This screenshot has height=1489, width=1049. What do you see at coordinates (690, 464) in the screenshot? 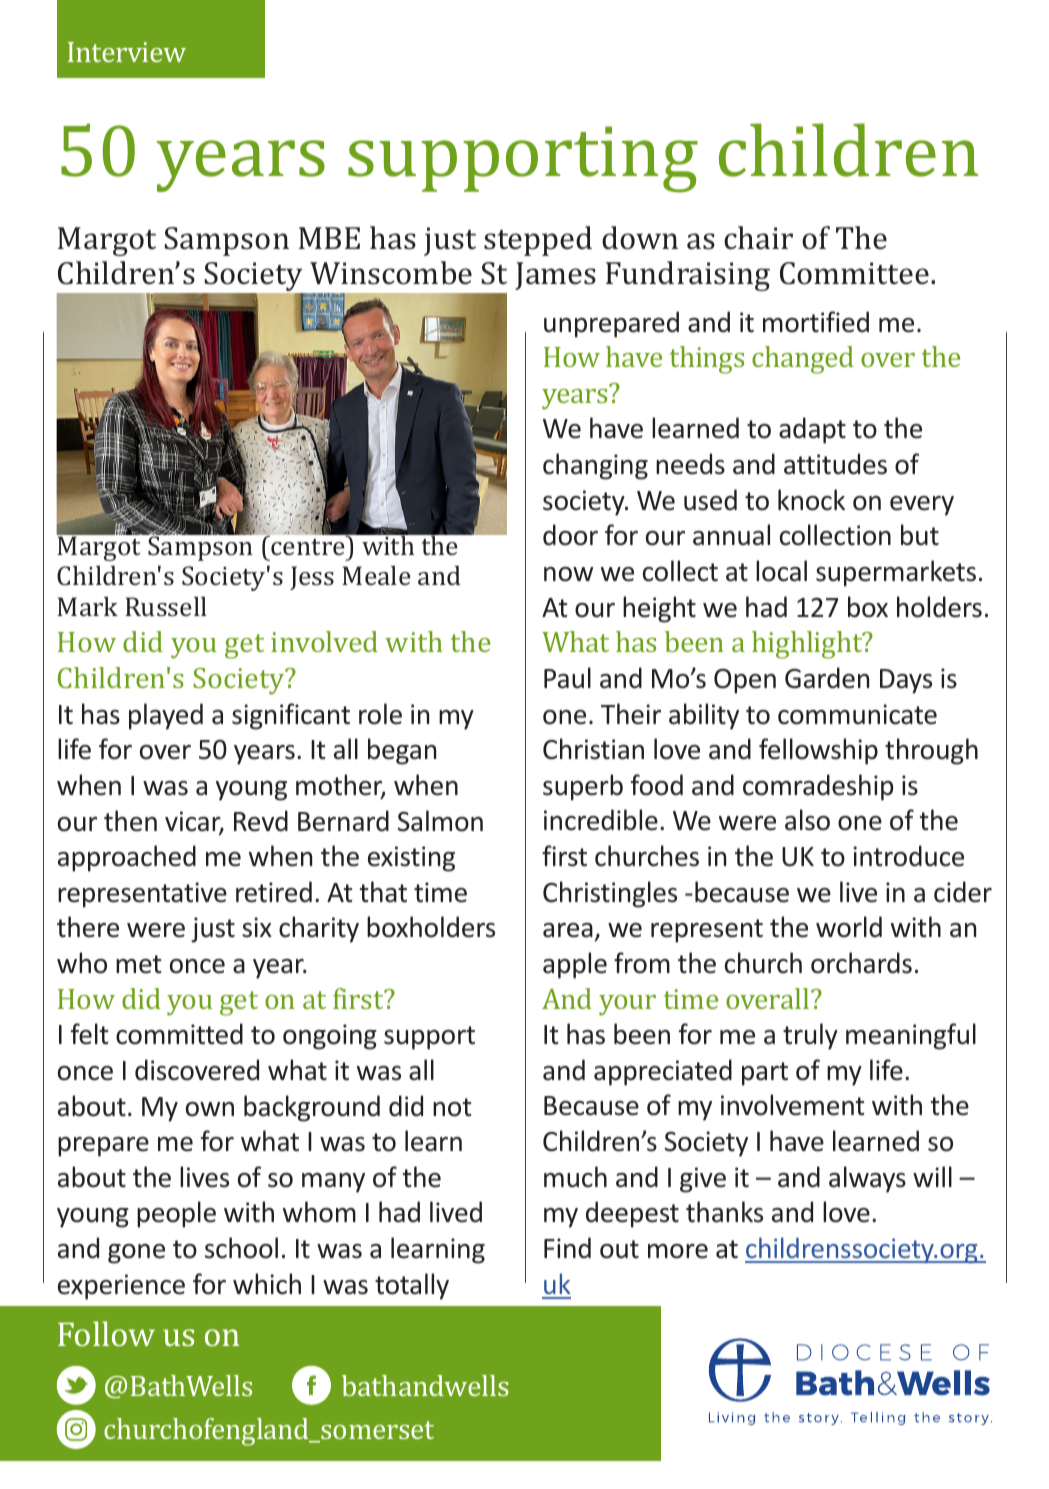
I see `needs` at bounding box center [690, 464].
